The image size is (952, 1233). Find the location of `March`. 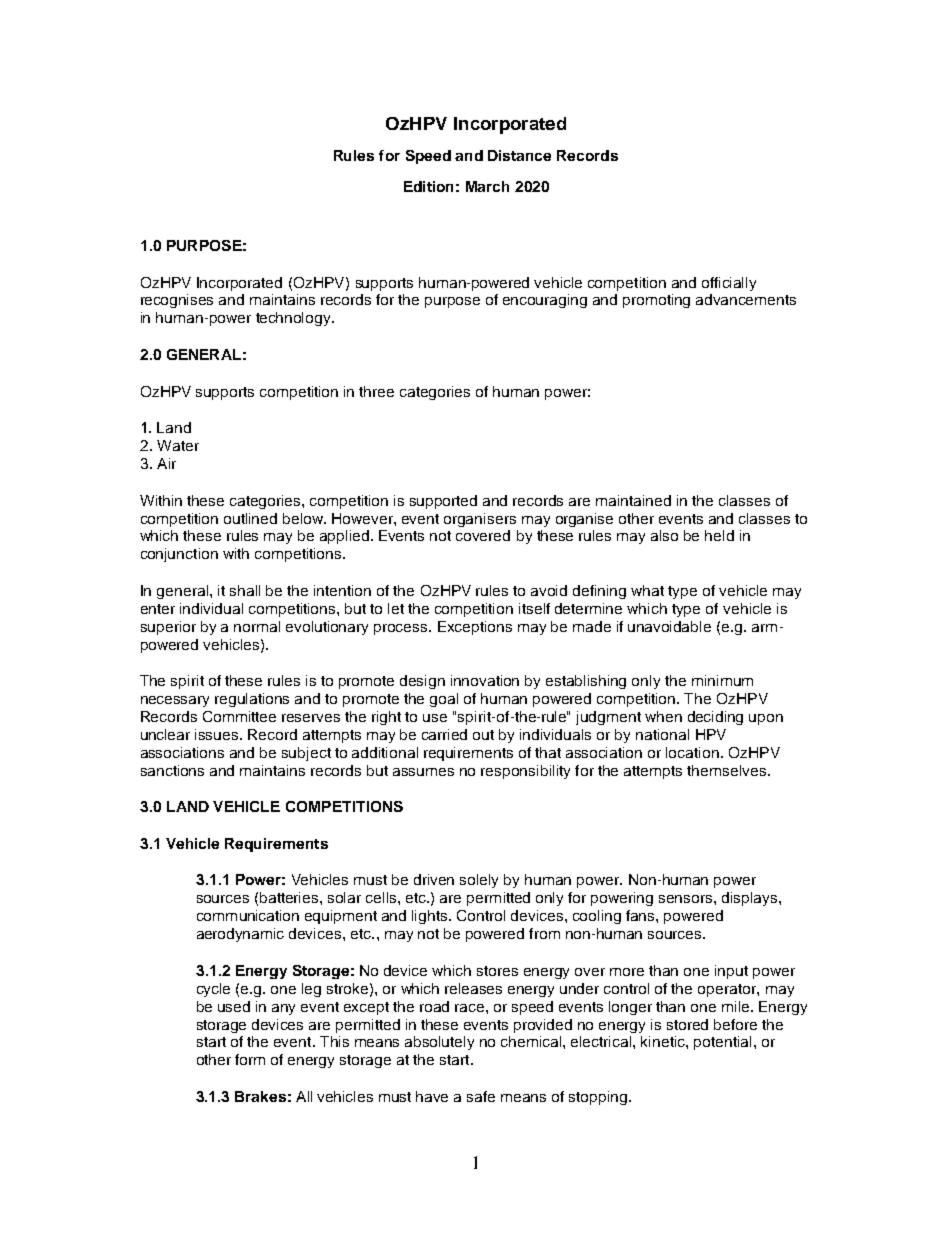

March is located at coordinates (487, 186).
